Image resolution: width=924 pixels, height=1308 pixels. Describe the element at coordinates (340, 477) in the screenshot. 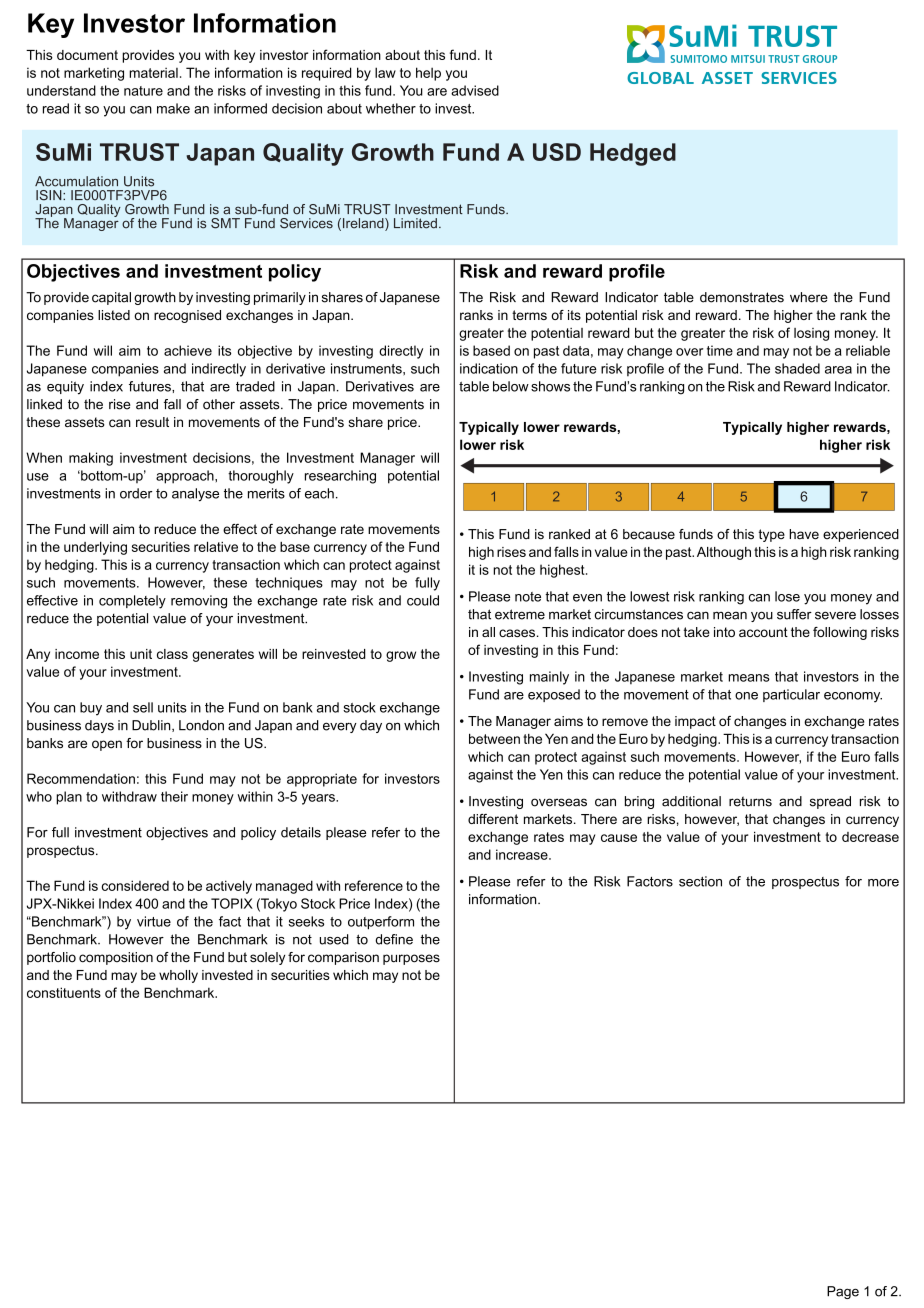

I see `researching` at that location.
